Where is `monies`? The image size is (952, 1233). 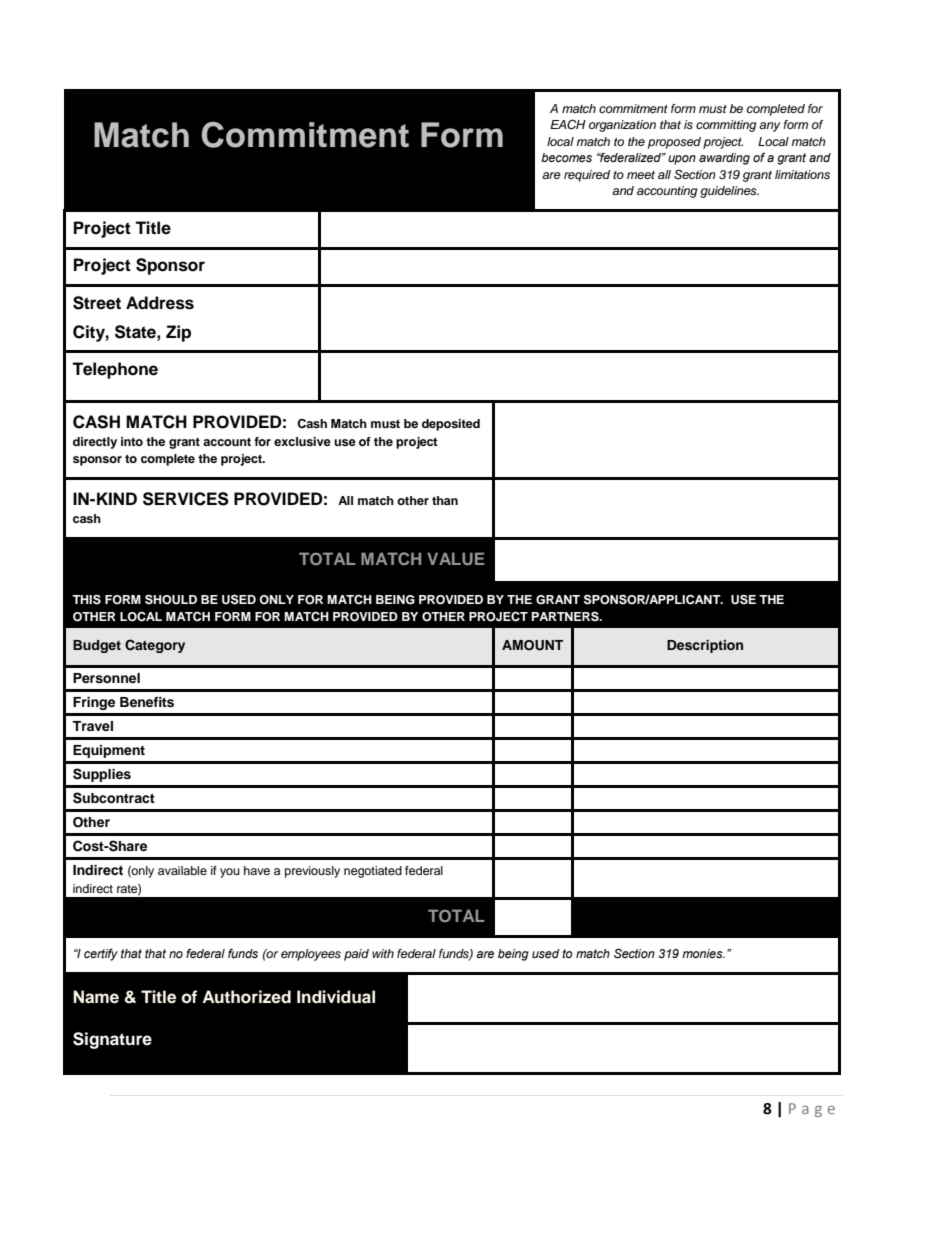 monies is located at coordinates (703, 953).
